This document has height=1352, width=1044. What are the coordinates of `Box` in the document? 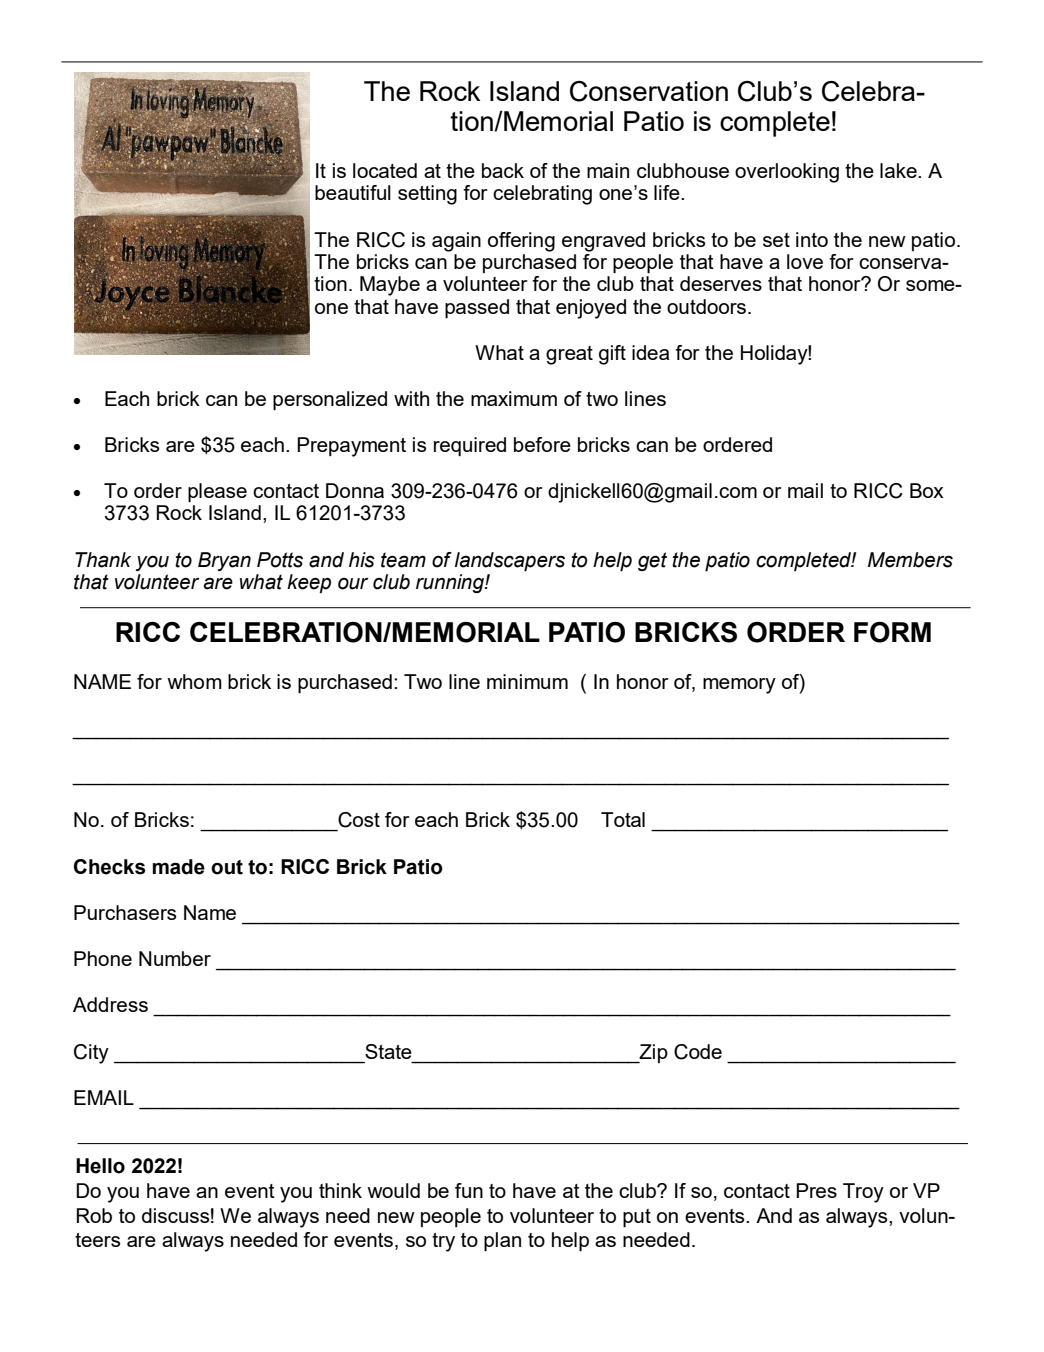 It's located at (927, 490).
